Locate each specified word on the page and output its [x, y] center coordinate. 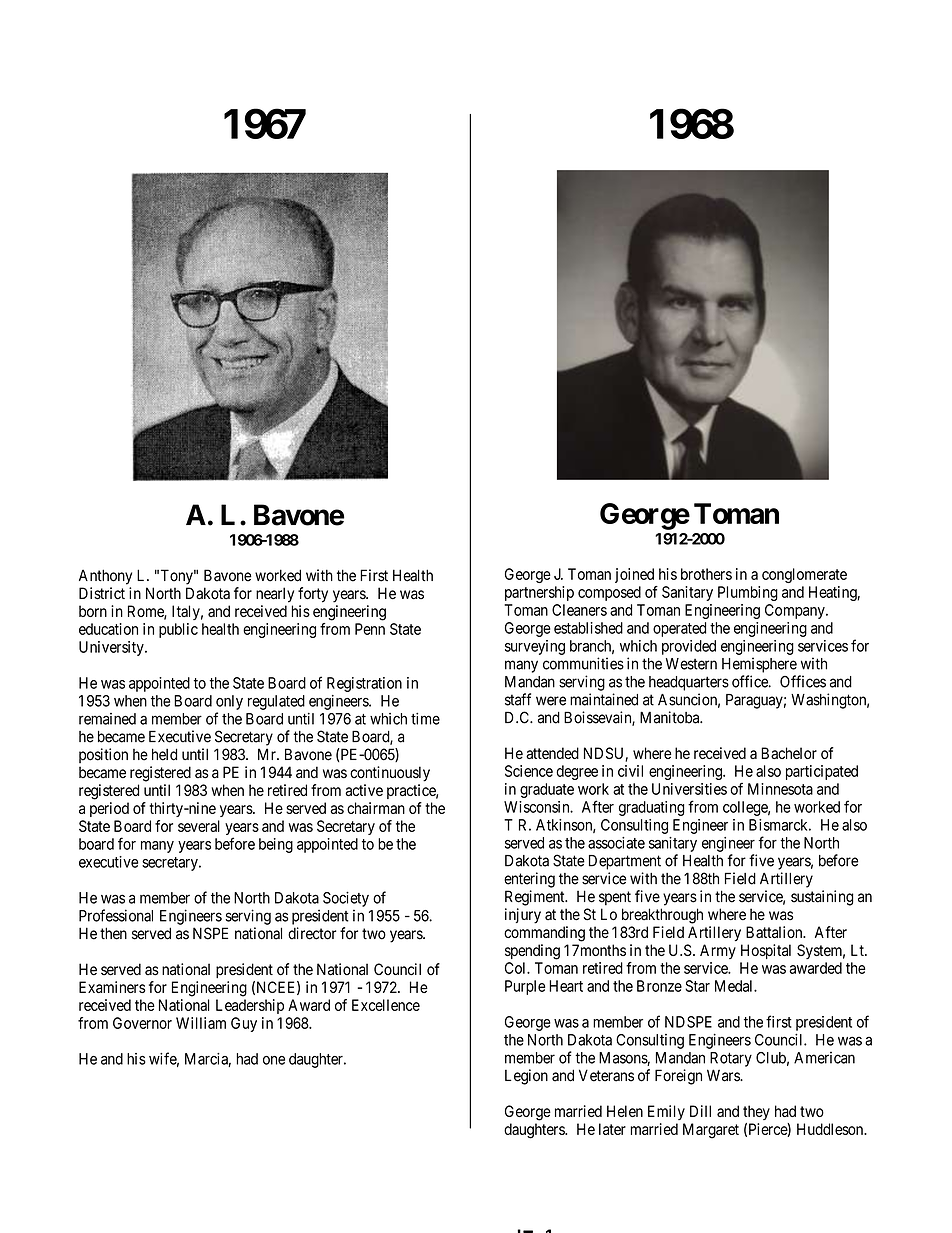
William [201, 1023]
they [756, 1112]
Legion [526, 1077]
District [102, 593]
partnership [539, 593]
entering [529, 880]
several [199, 826]
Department [625, 862]
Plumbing [748, 593]
